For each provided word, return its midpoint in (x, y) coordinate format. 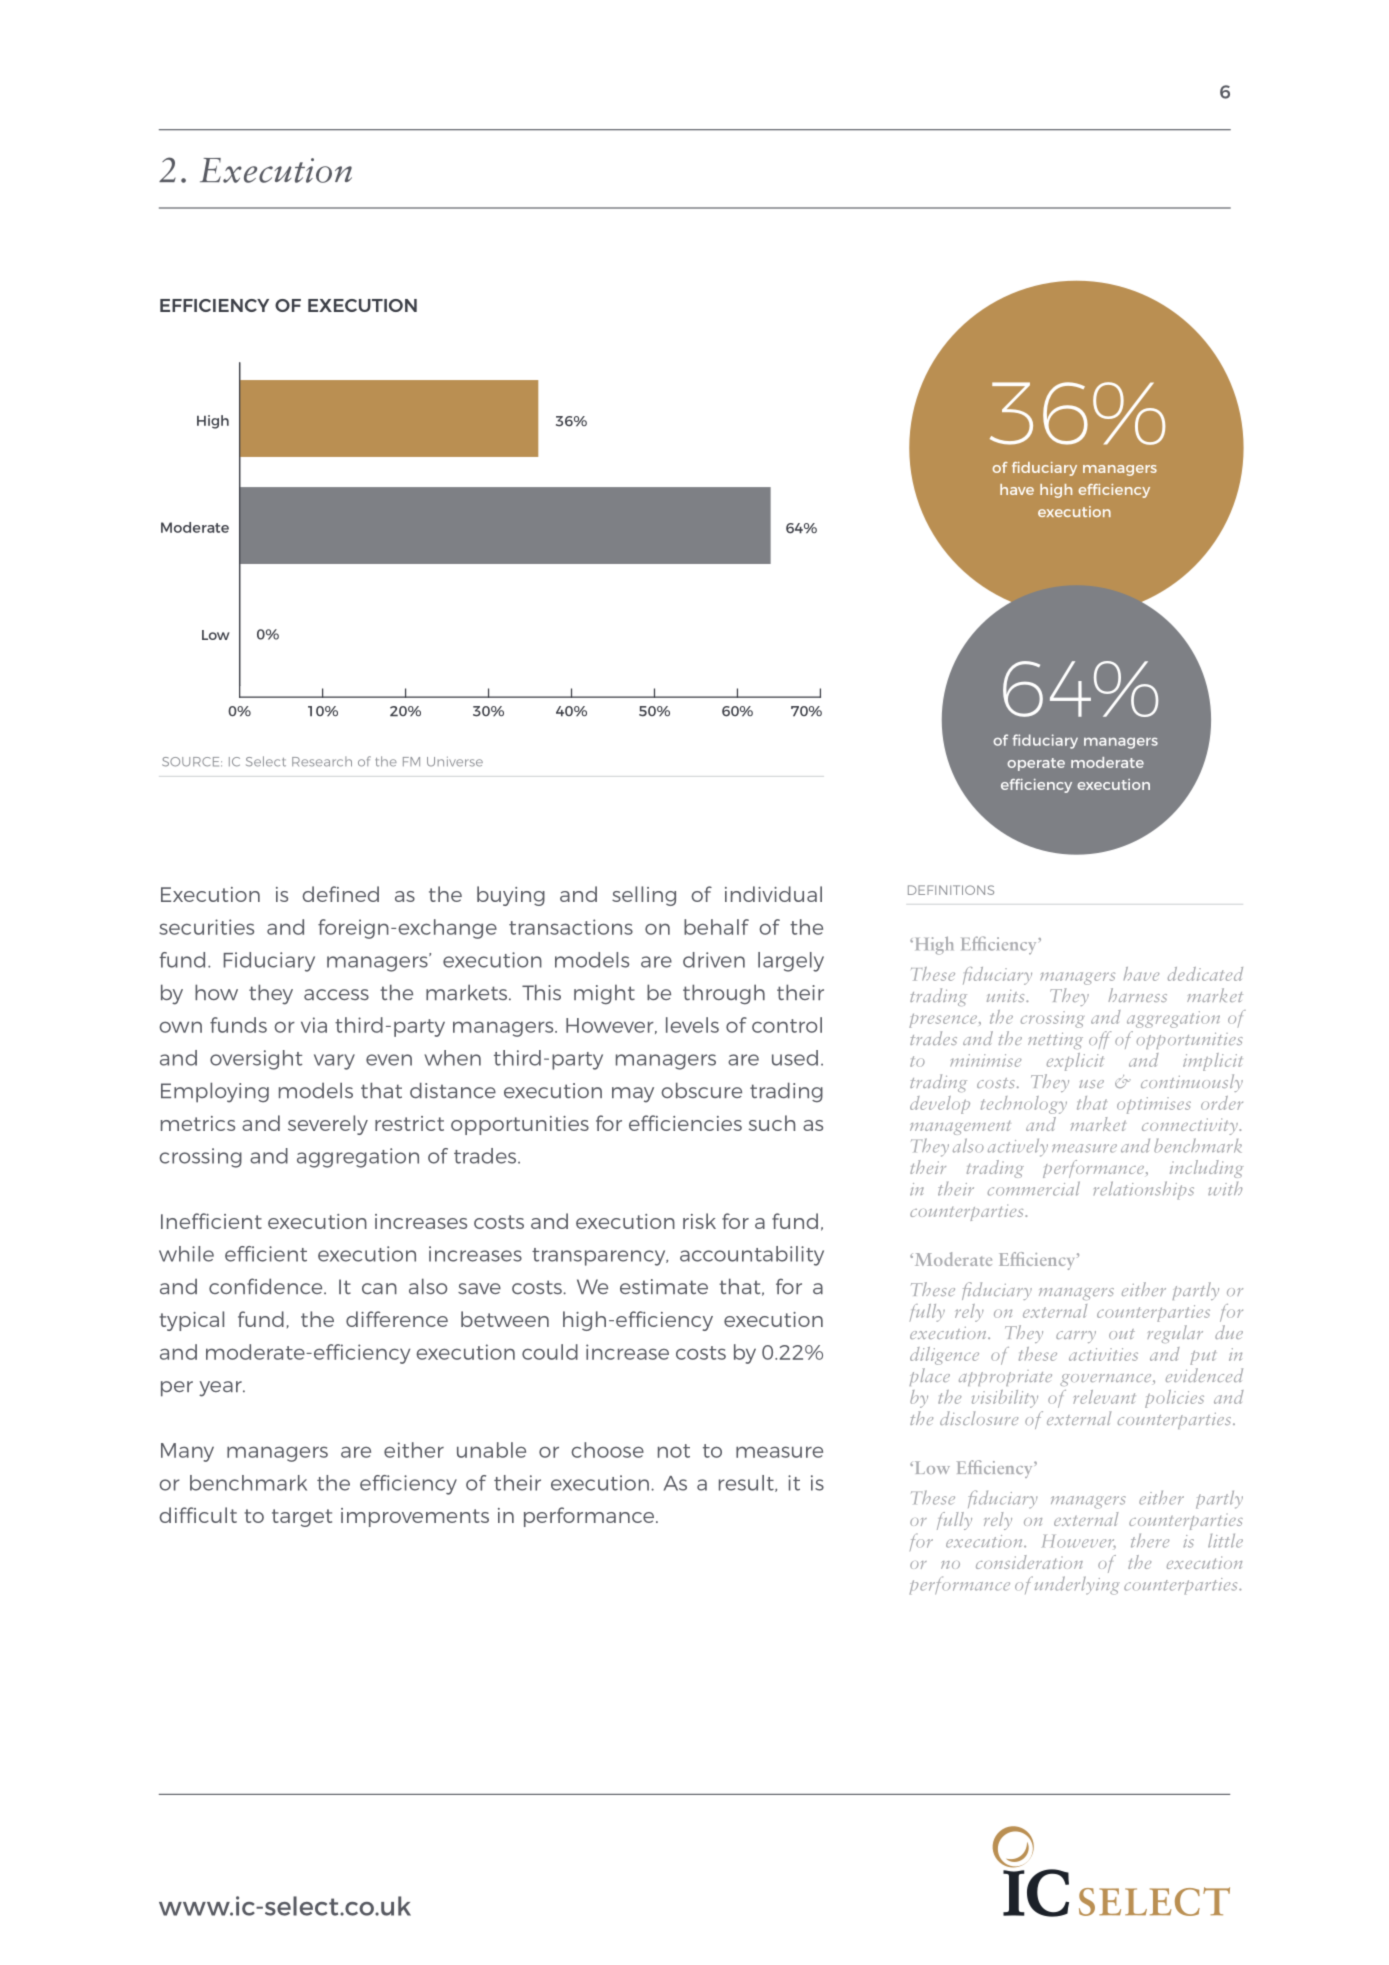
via (314, 1025)
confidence (267, 1286)
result (747, 1483)
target (302, 1518)
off (1100, 1040)
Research (322, 761)
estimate (664, 1286)
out (1122, 1334)
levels (692, 1025)
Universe (455, 762)
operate (1036, 764)
